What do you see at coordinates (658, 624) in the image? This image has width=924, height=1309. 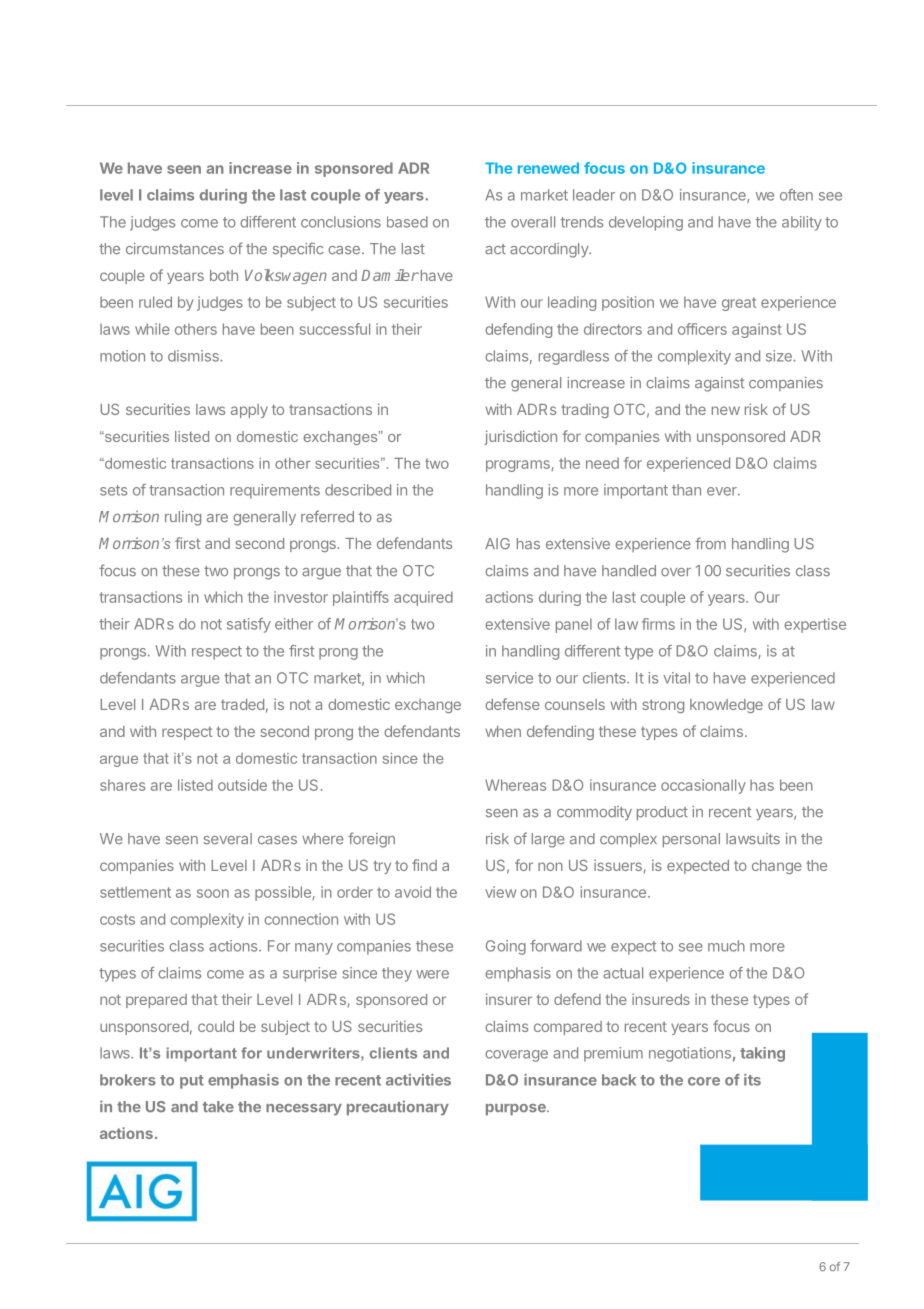 I see `firms` at bounding box center [658, 624].
